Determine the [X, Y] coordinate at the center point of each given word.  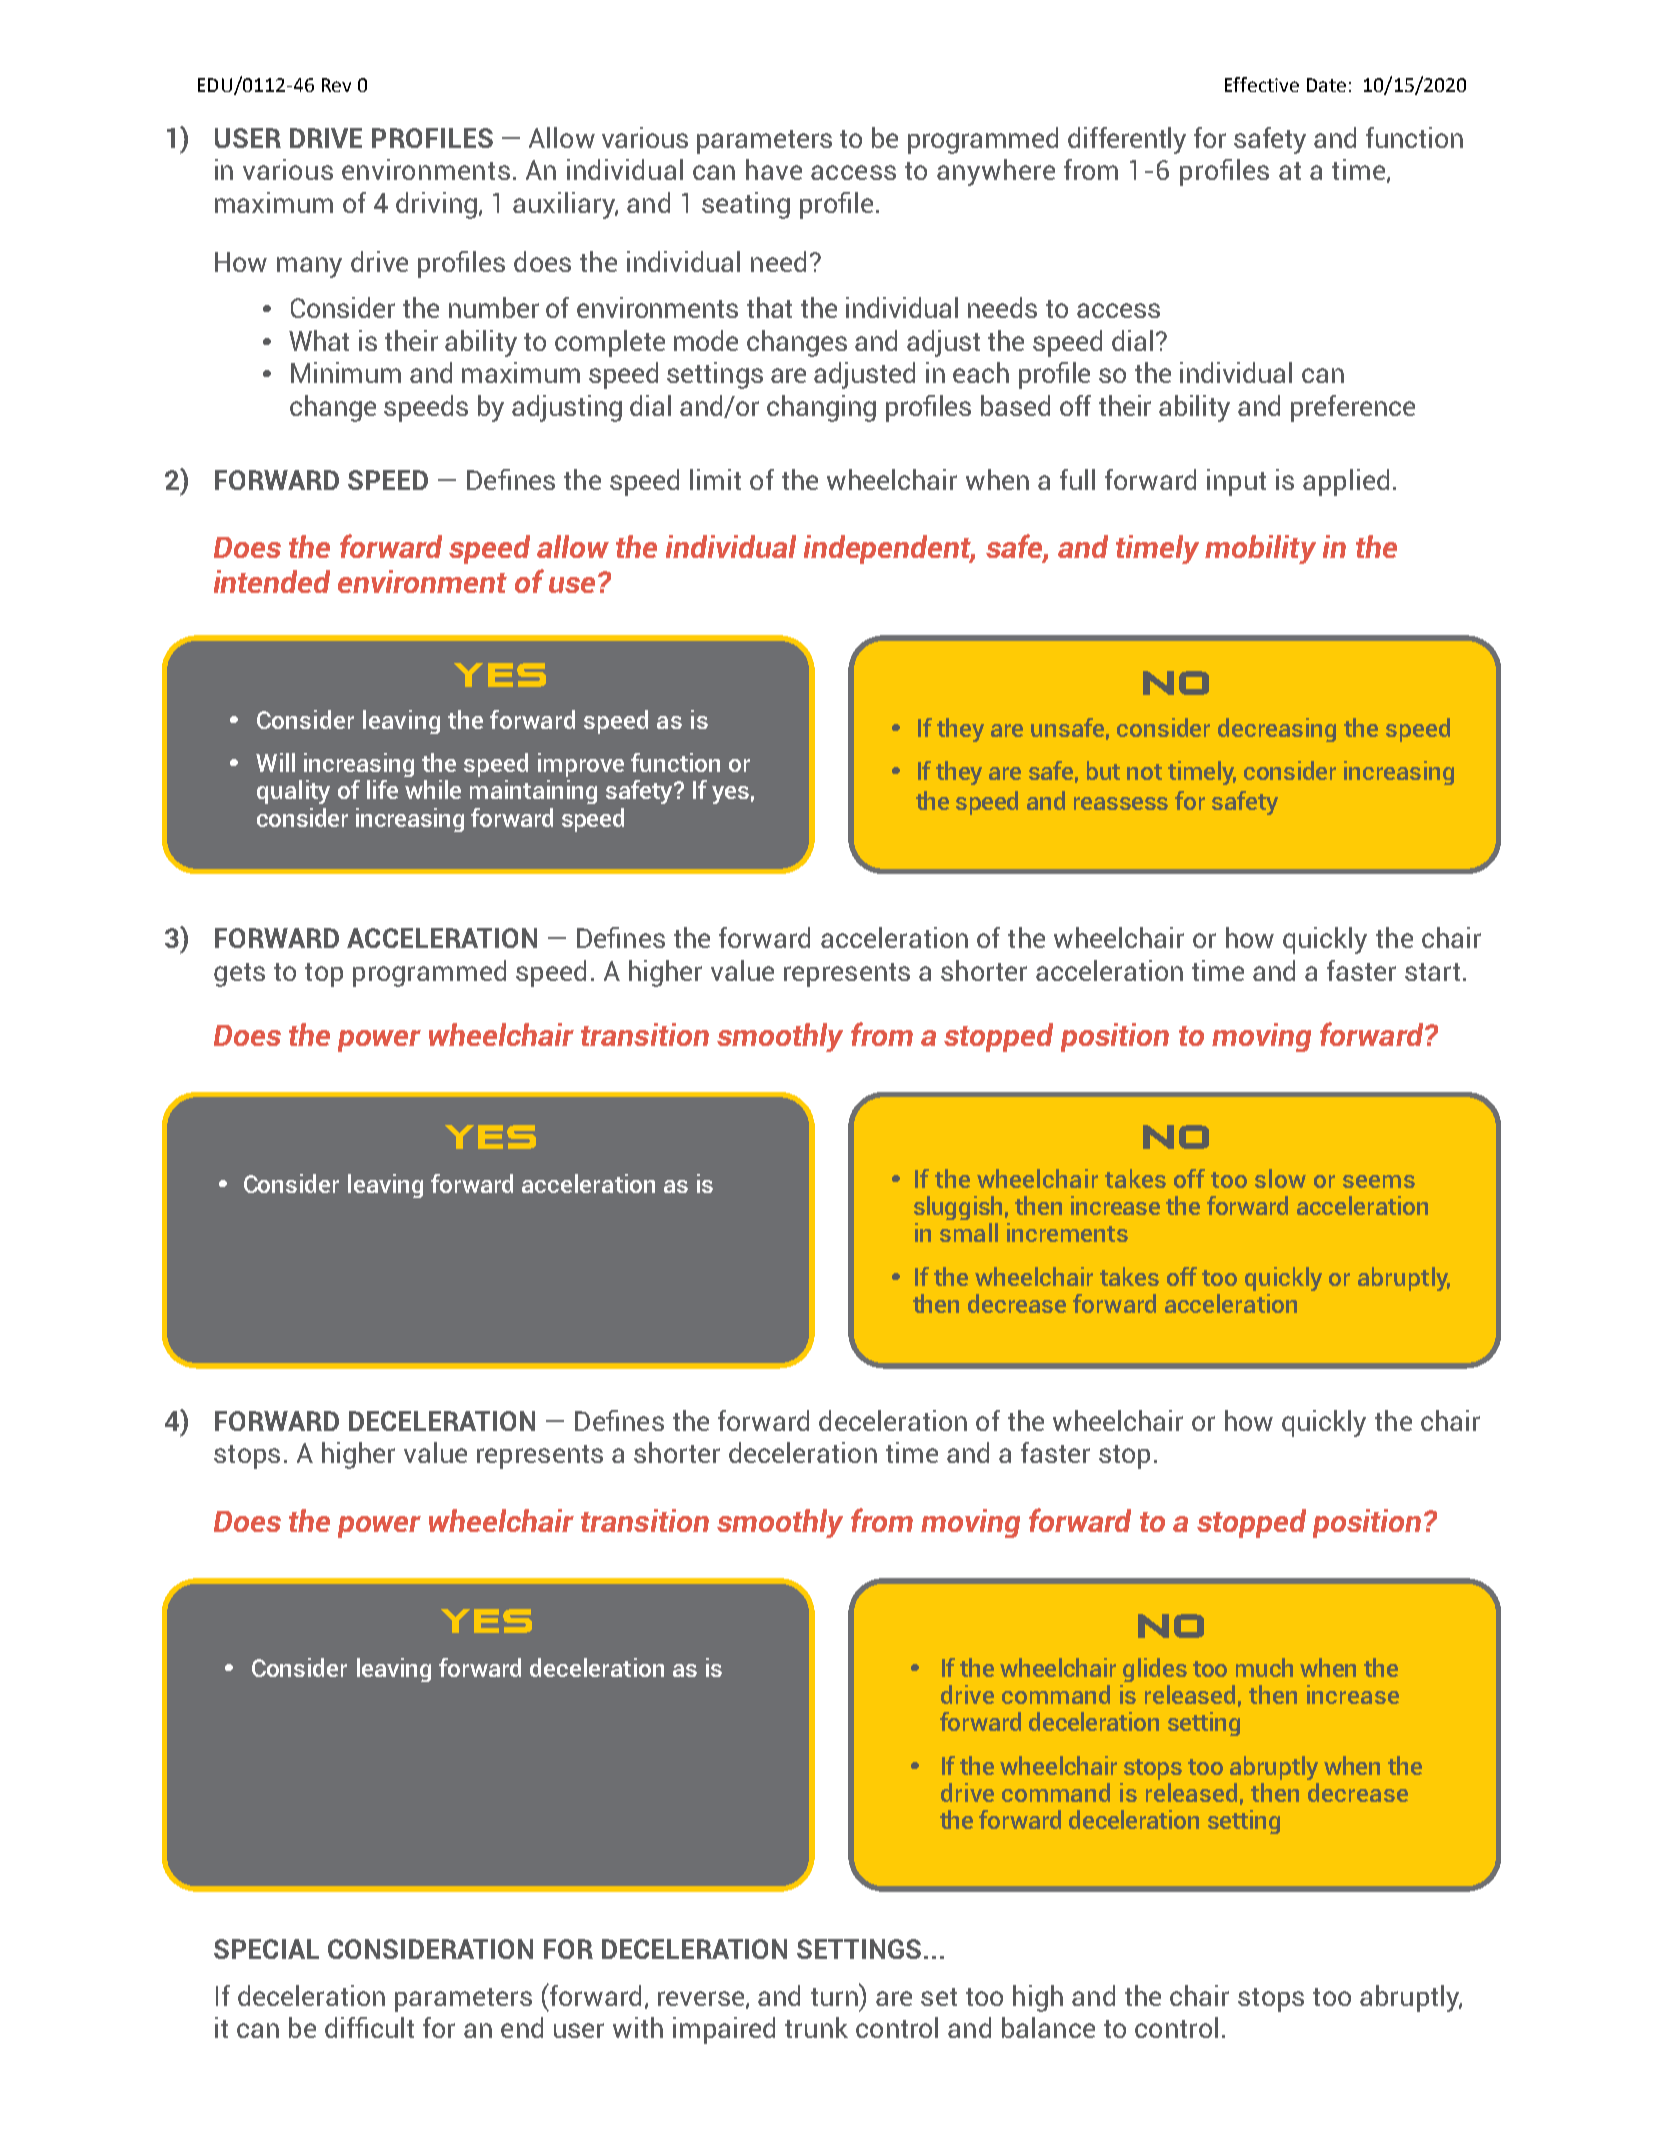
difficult [369, 2027]
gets [239, 975]
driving [436, 205]
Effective [1262, 84]
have [774, 169]
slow [1280, 1178]
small [969, 1232]
